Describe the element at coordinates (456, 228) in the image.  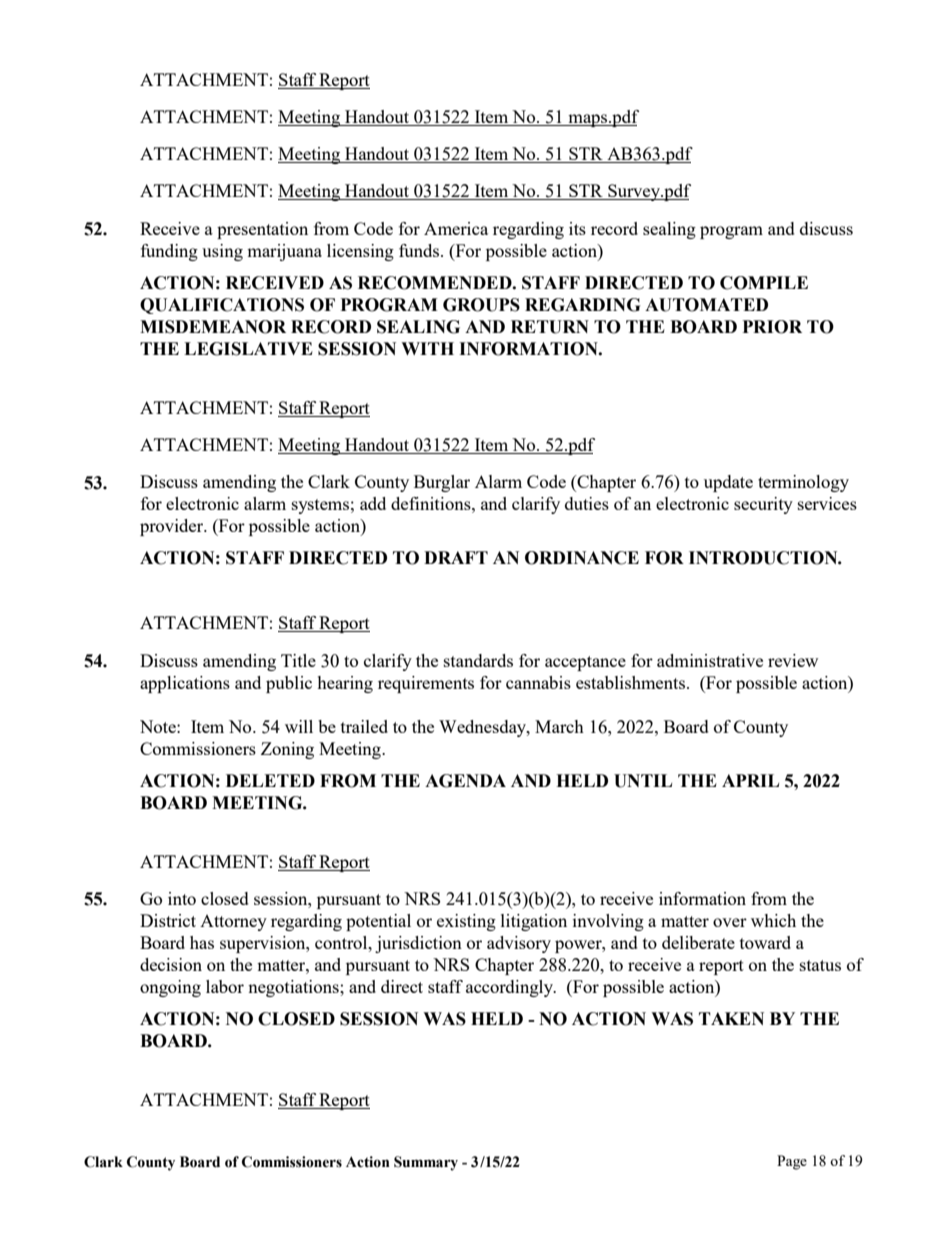
I see `America` at that location.
